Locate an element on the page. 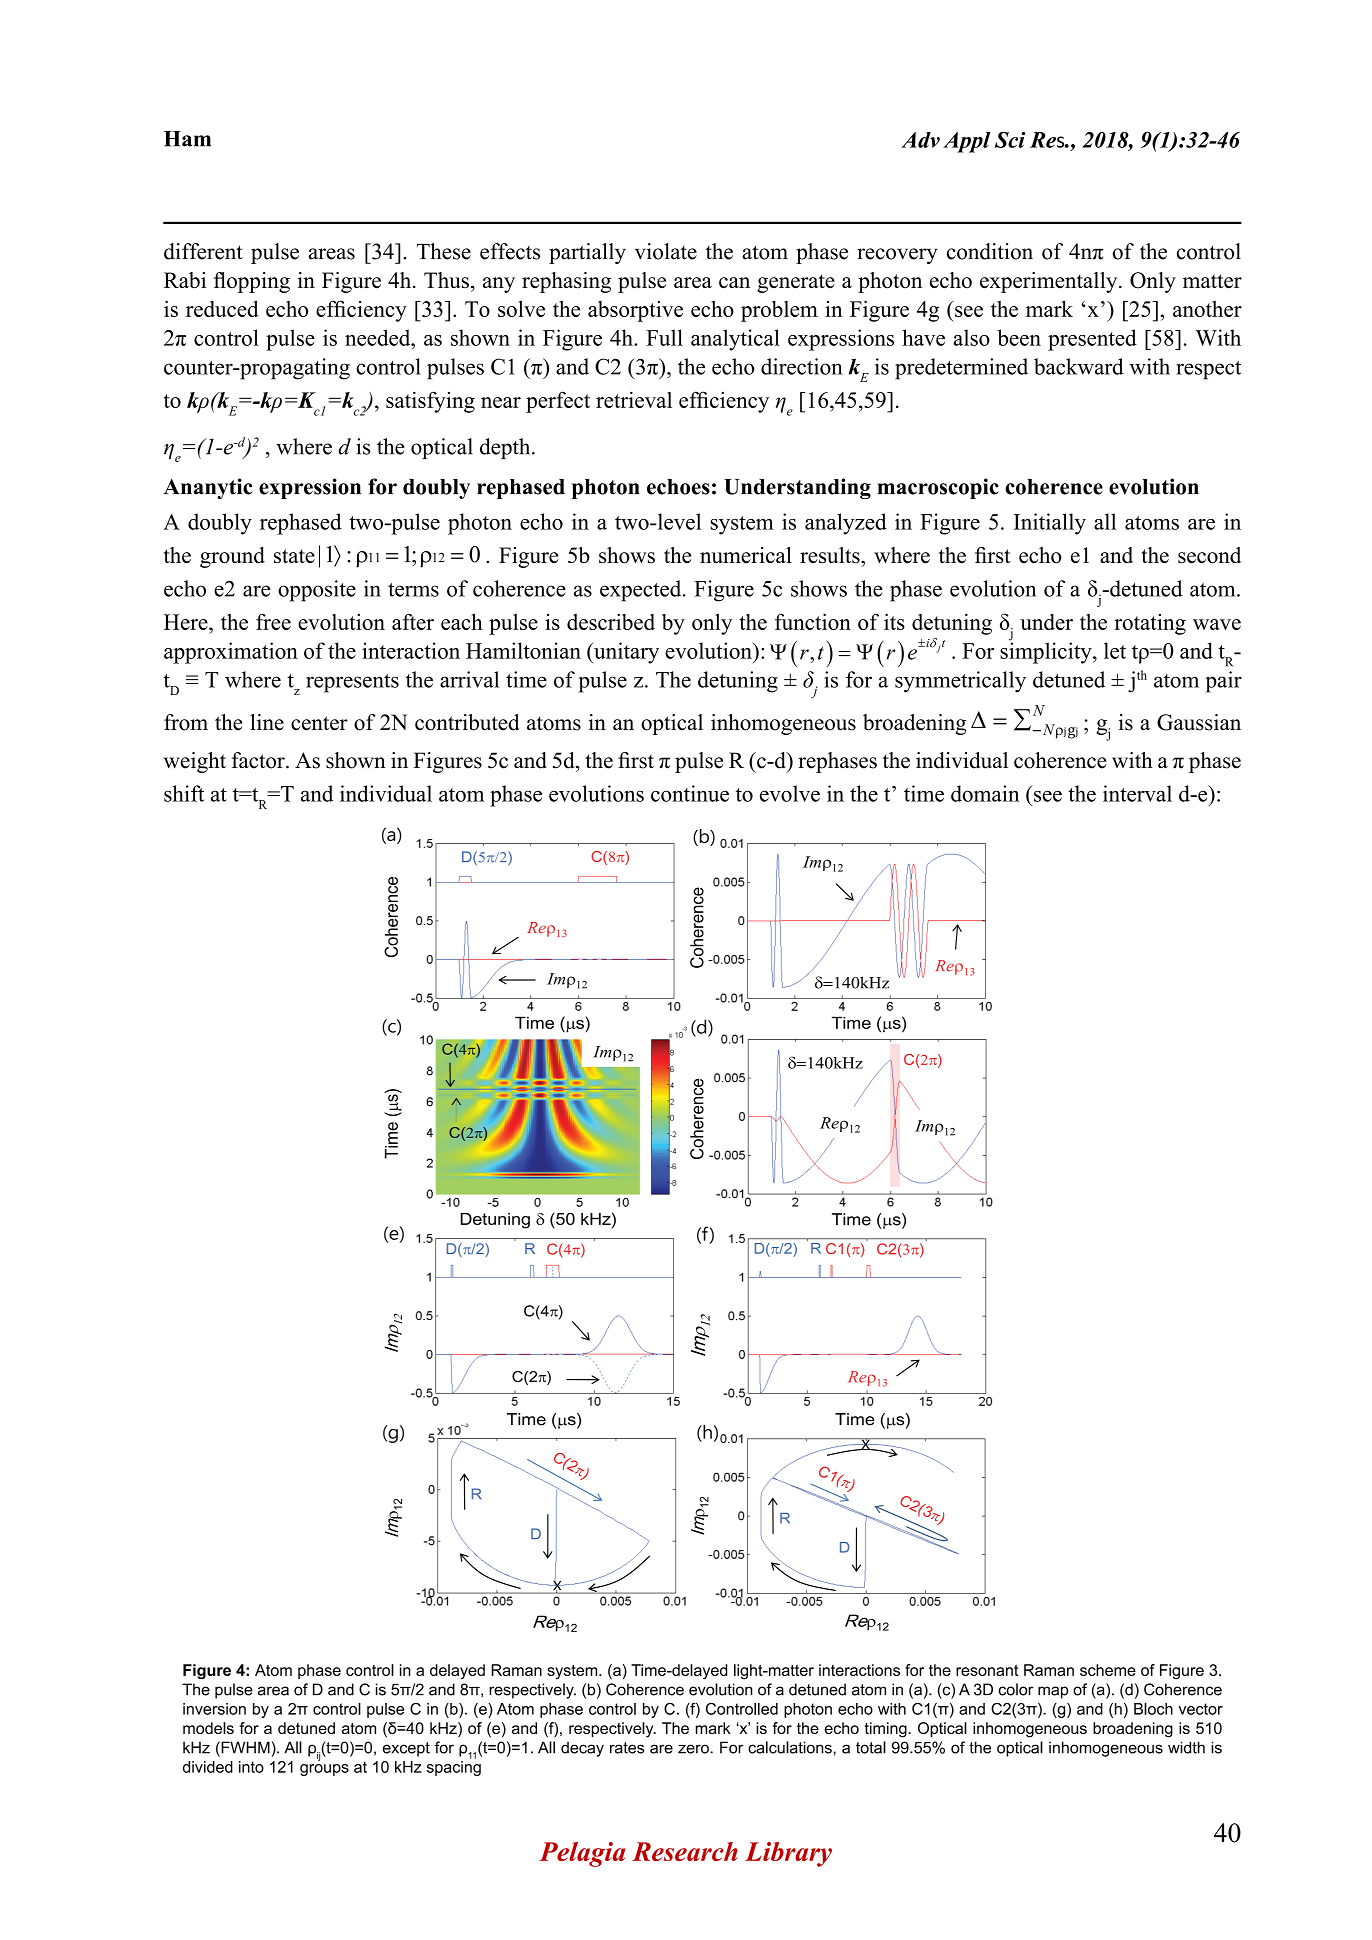 The image size is (1372, 1940). interval is located at coordinates (1137, 793).
